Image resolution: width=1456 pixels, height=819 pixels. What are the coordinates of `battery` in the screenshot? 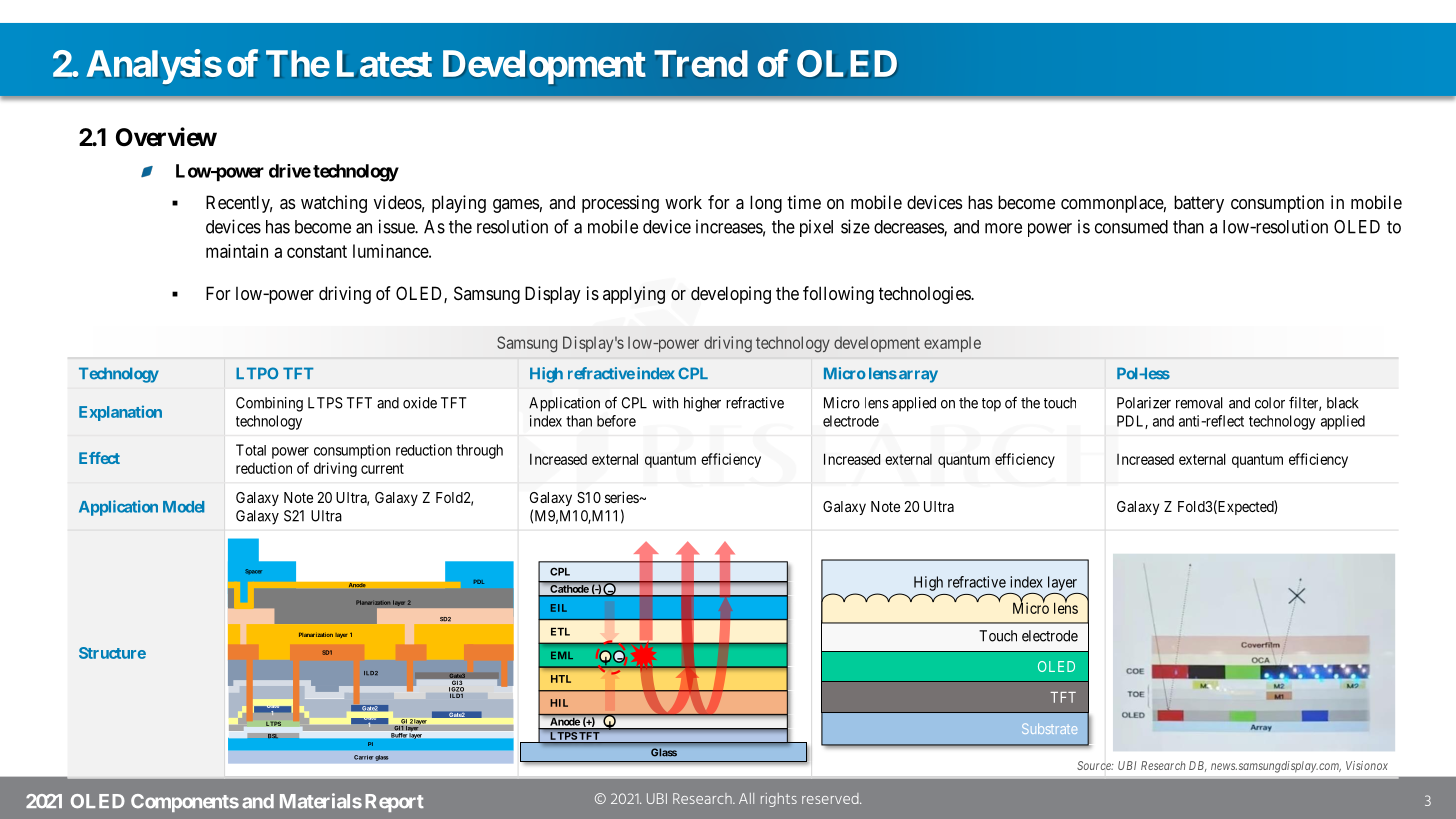 It's located at (1199, 204).
